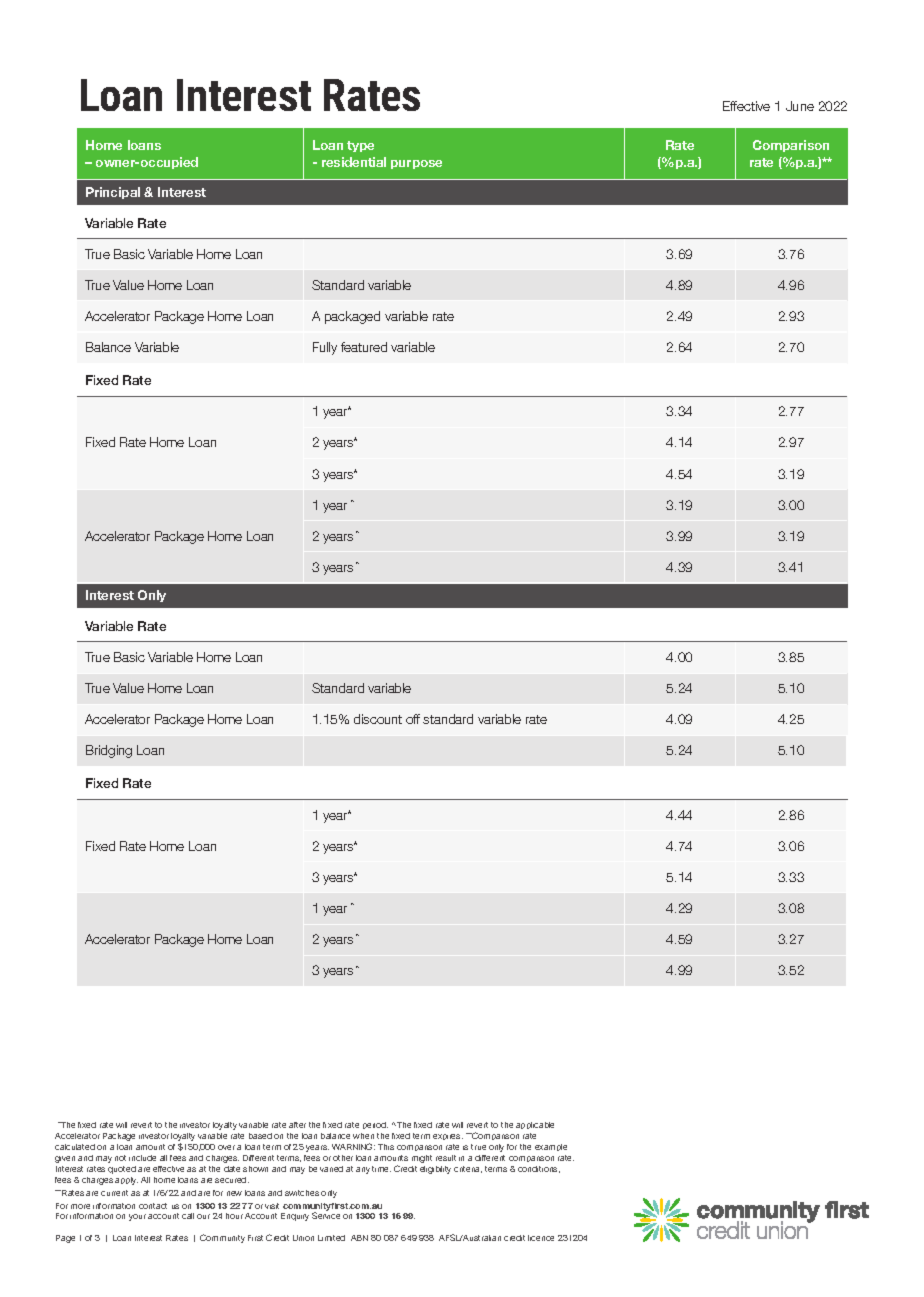  I want to click on Bridging, so click(109, 751).
